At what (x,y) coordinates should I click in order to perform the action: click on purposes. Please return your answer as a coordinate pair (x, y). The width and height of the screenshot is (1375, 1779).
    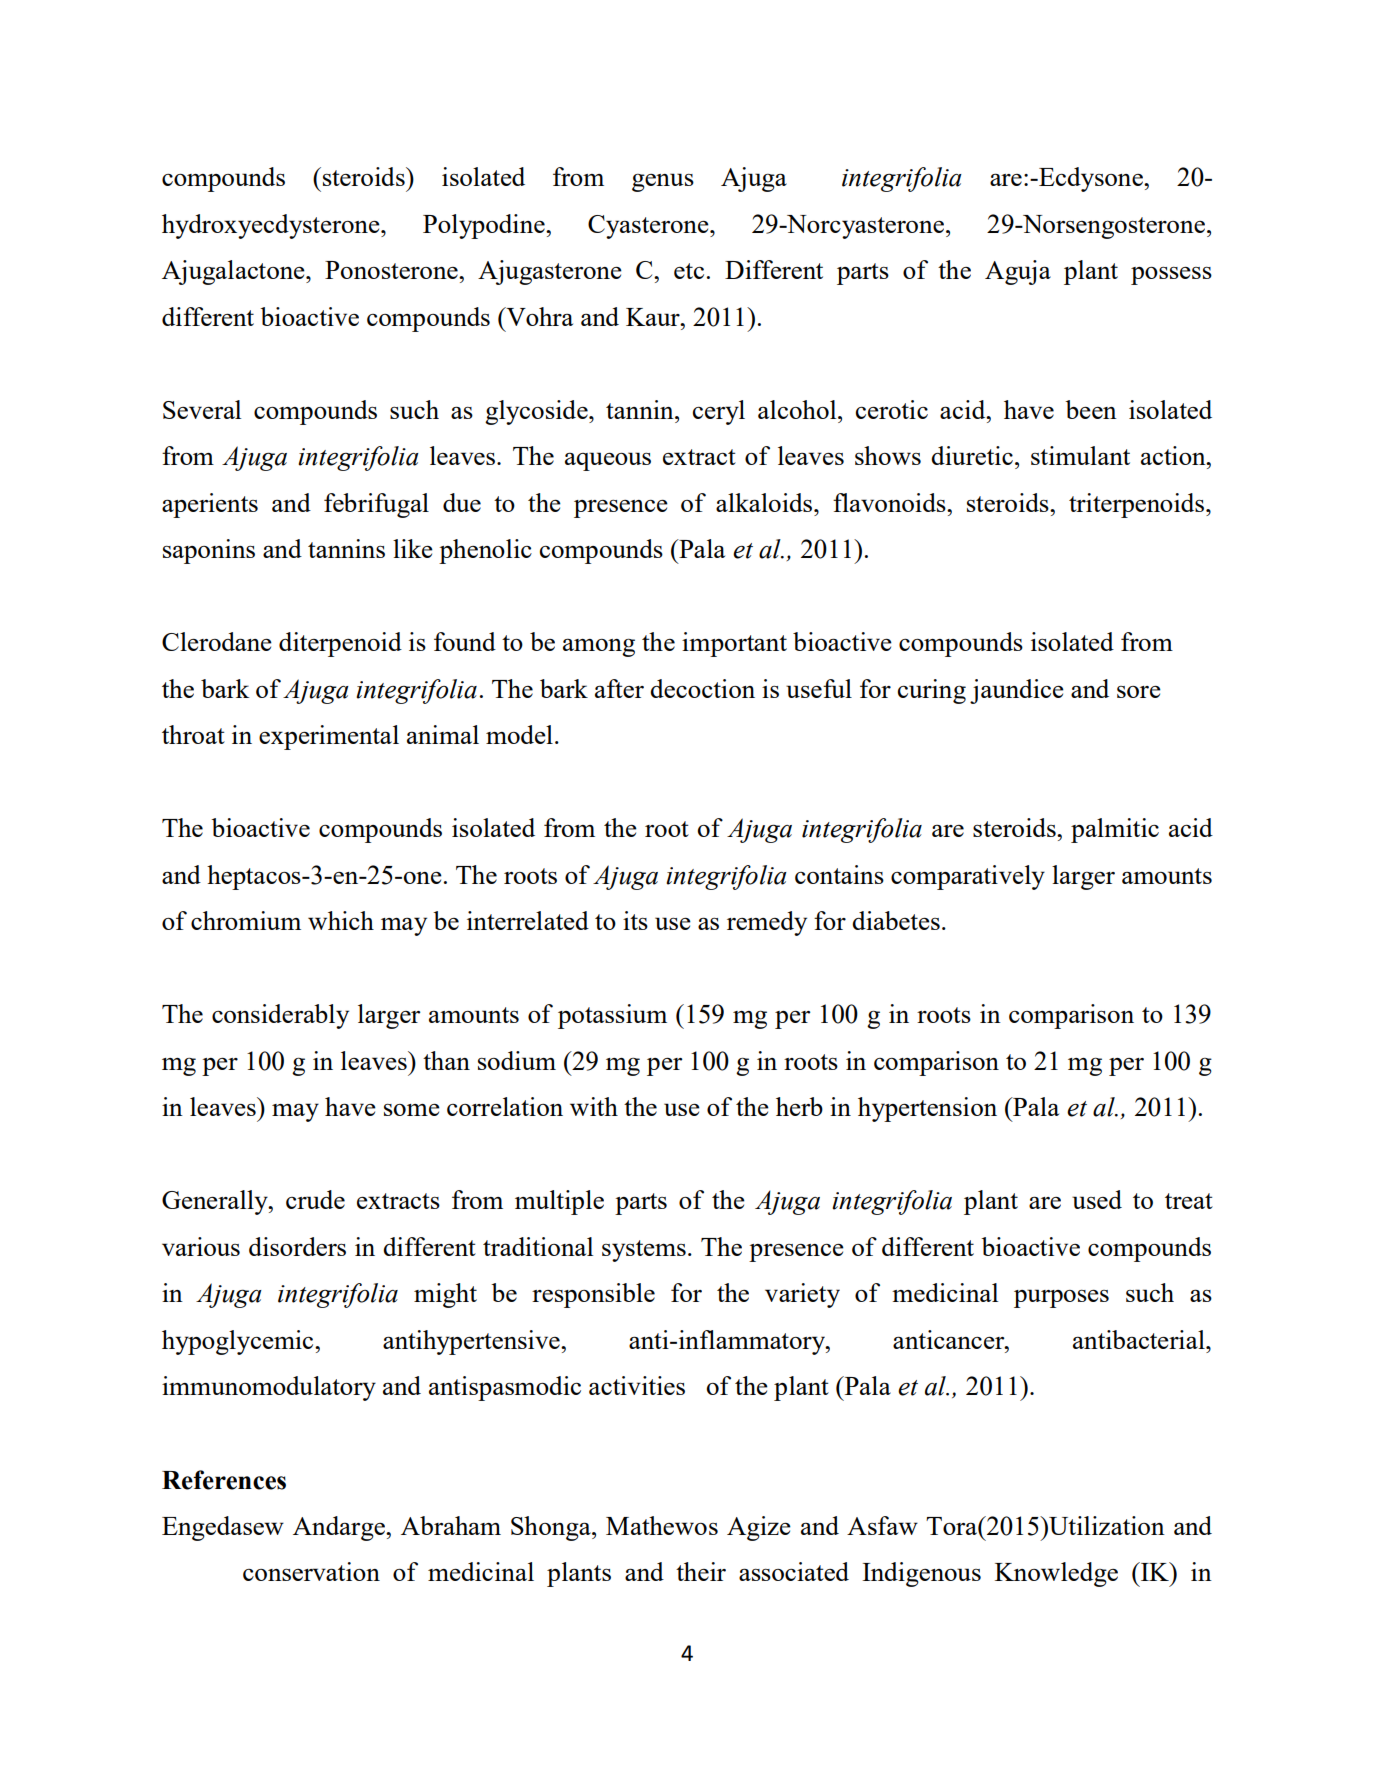
    Looking at the image, I should click on (1061, 1298).
